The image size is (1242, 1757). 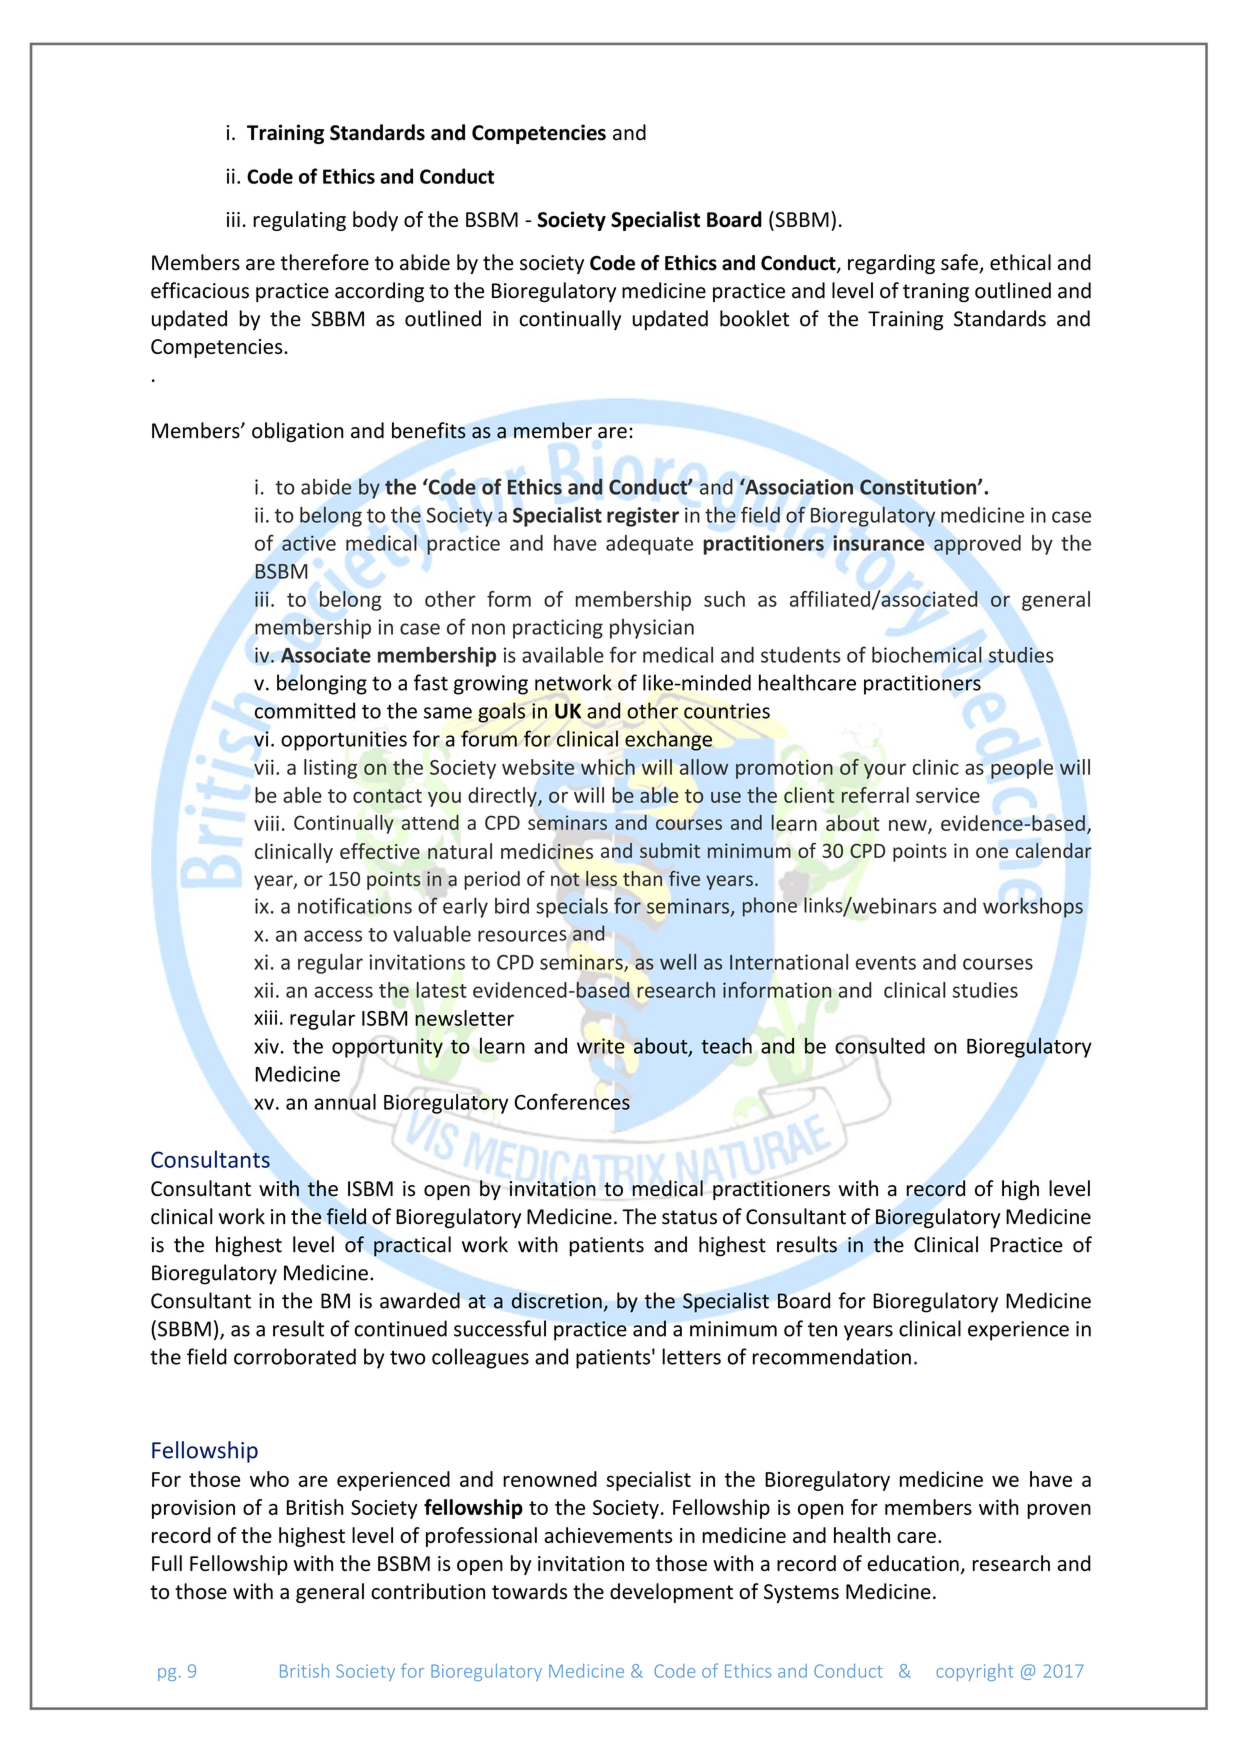 What do you see at coordinates (960, 263) in the screenshot?
I see `safe` at bounding box center [960, 263].
